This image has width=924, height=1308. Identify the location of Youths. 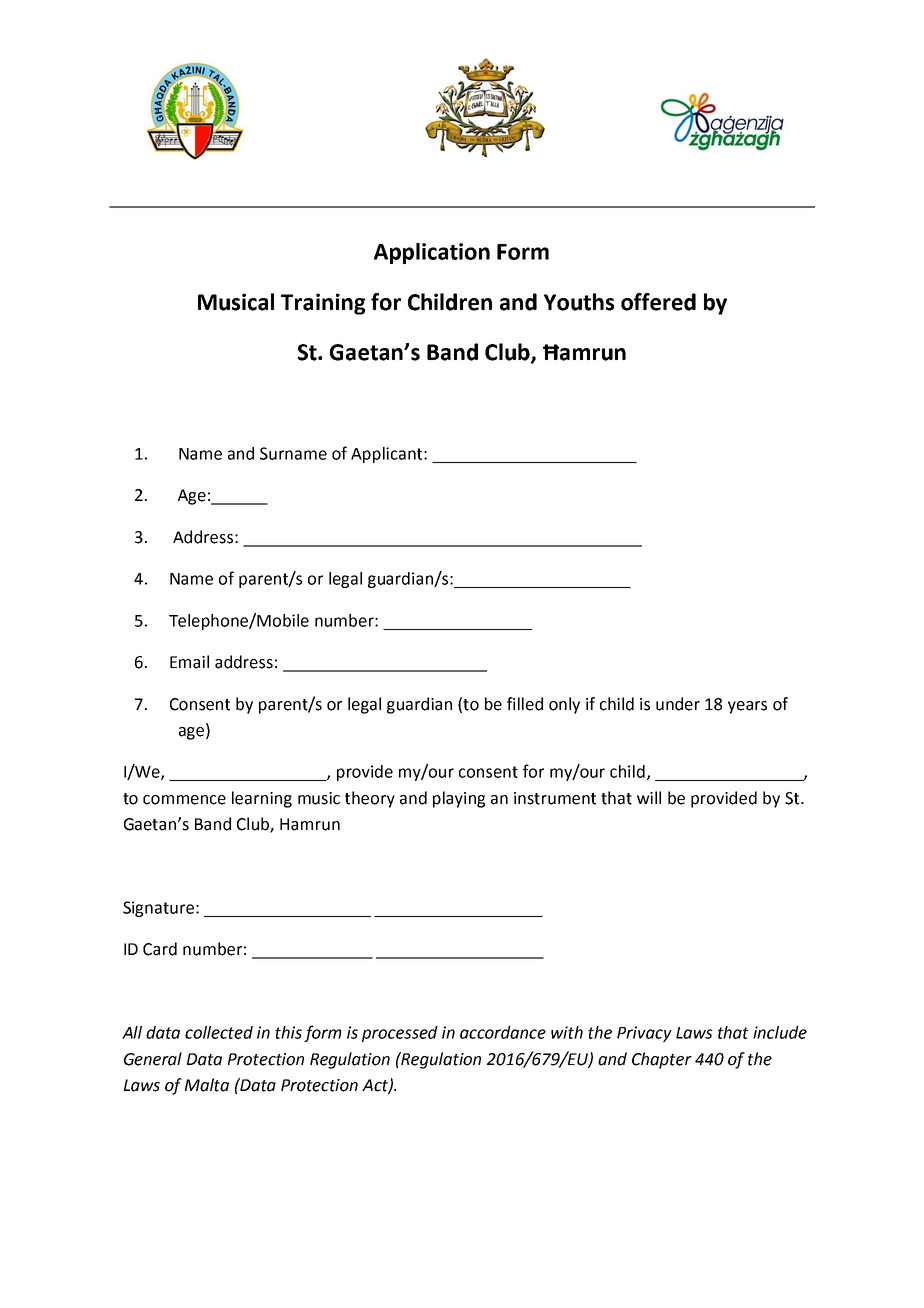
(579, 302).
